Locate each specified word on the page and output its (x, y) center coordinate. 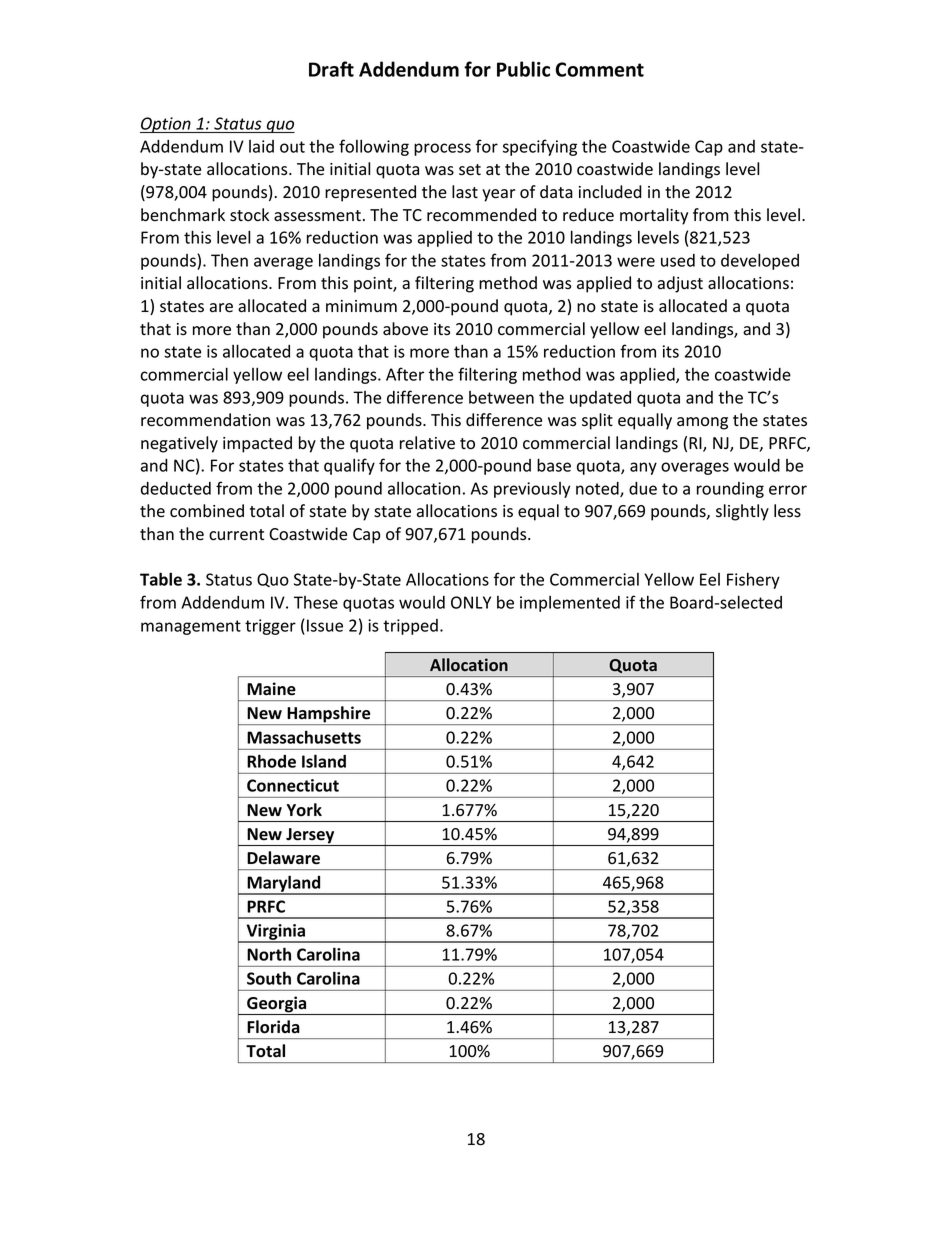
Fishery (753, 580)
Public (523, 69)
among (702, 423)
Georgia (277, 1005)
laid (261, 146)
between (501, 397)
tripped (410, 627)
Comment (600, 69)
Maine (271, 689)
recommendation (205, 420)
